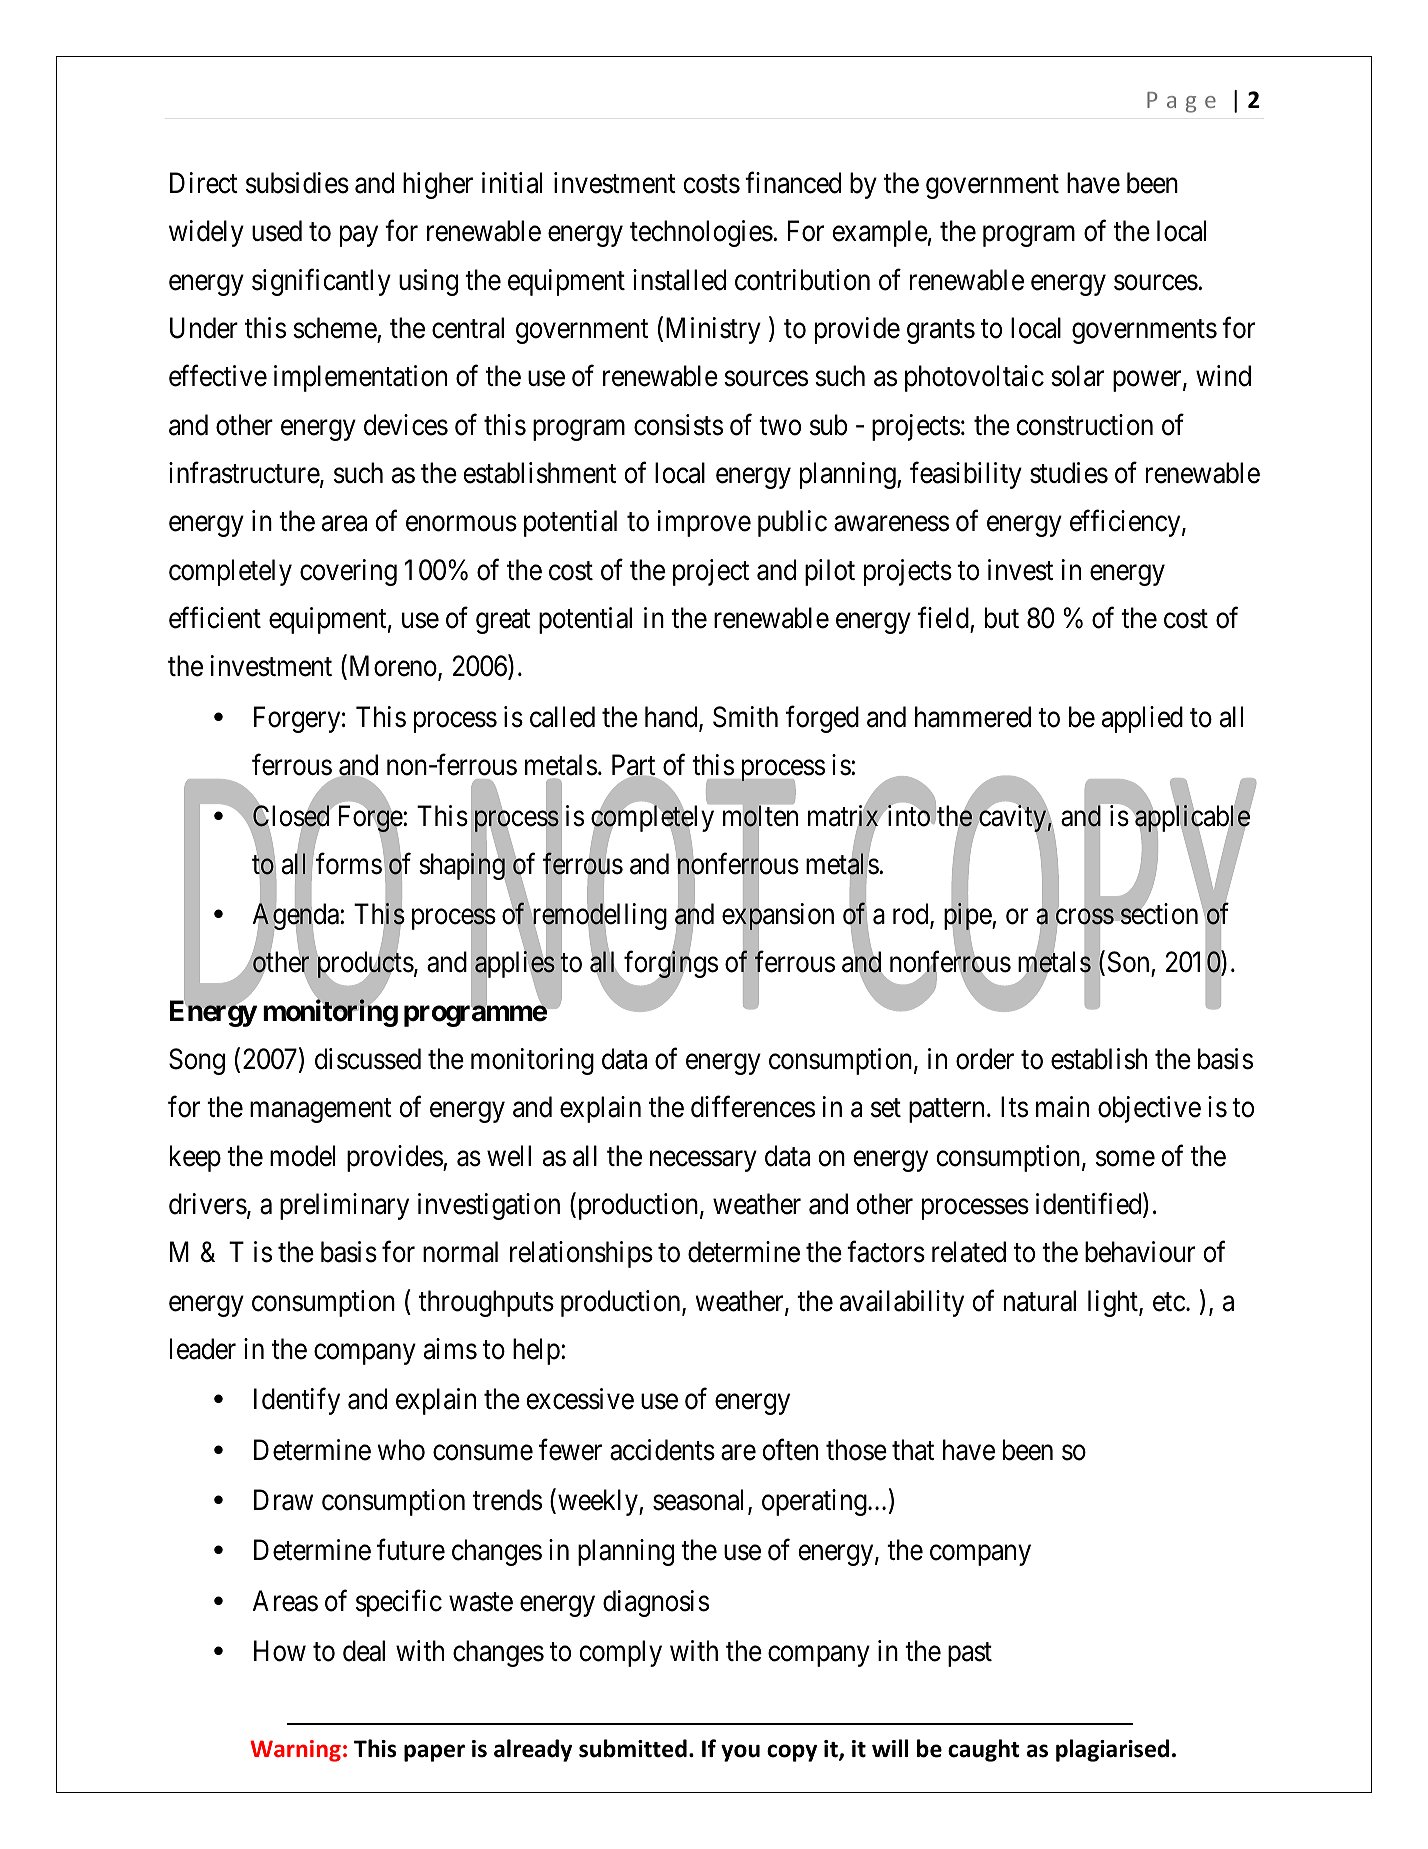 The image size is (1428, 1849). I want to click on technologies, so click(701, 233).
